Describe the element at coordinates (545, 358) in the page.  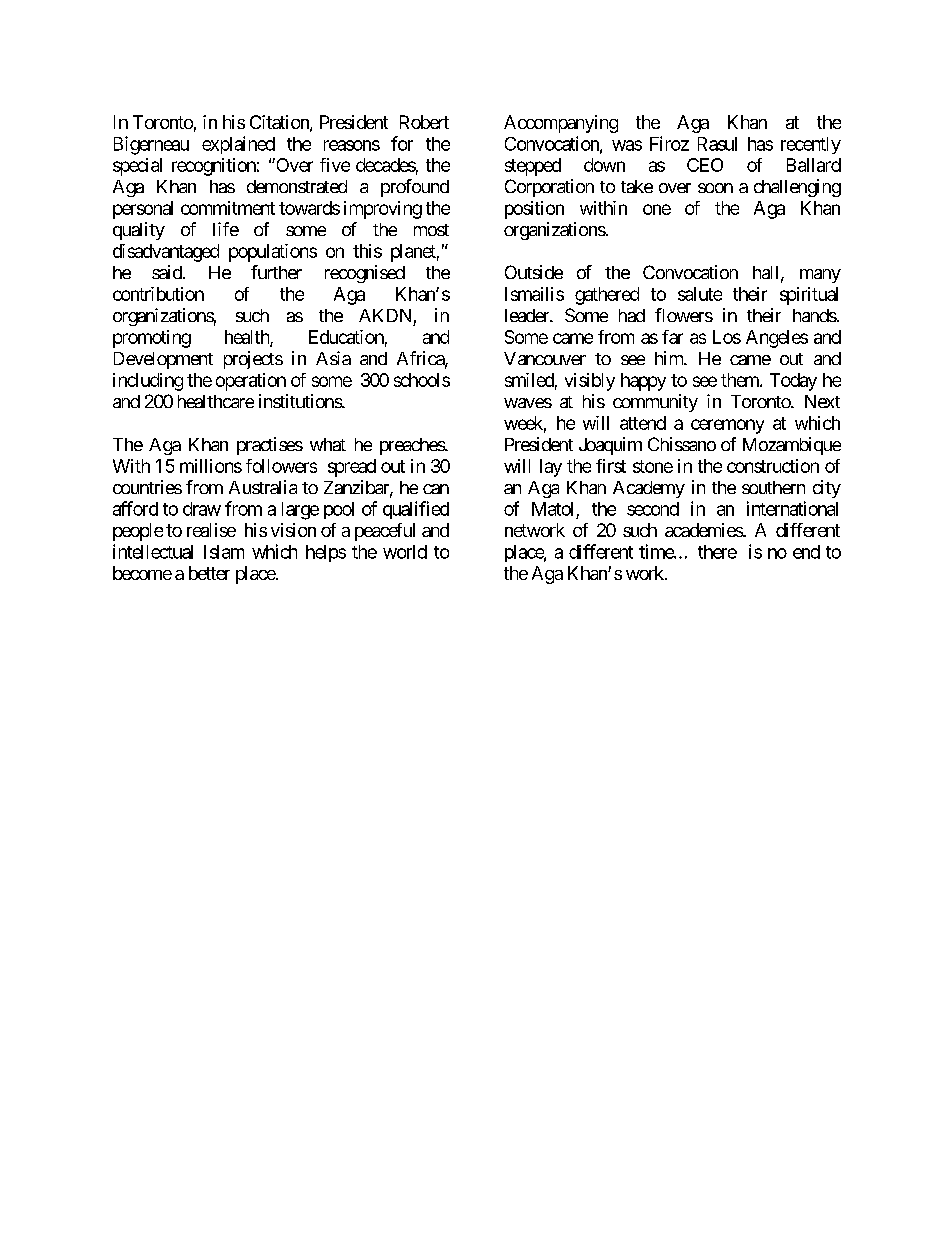
I see `Vancouver` at that location.
